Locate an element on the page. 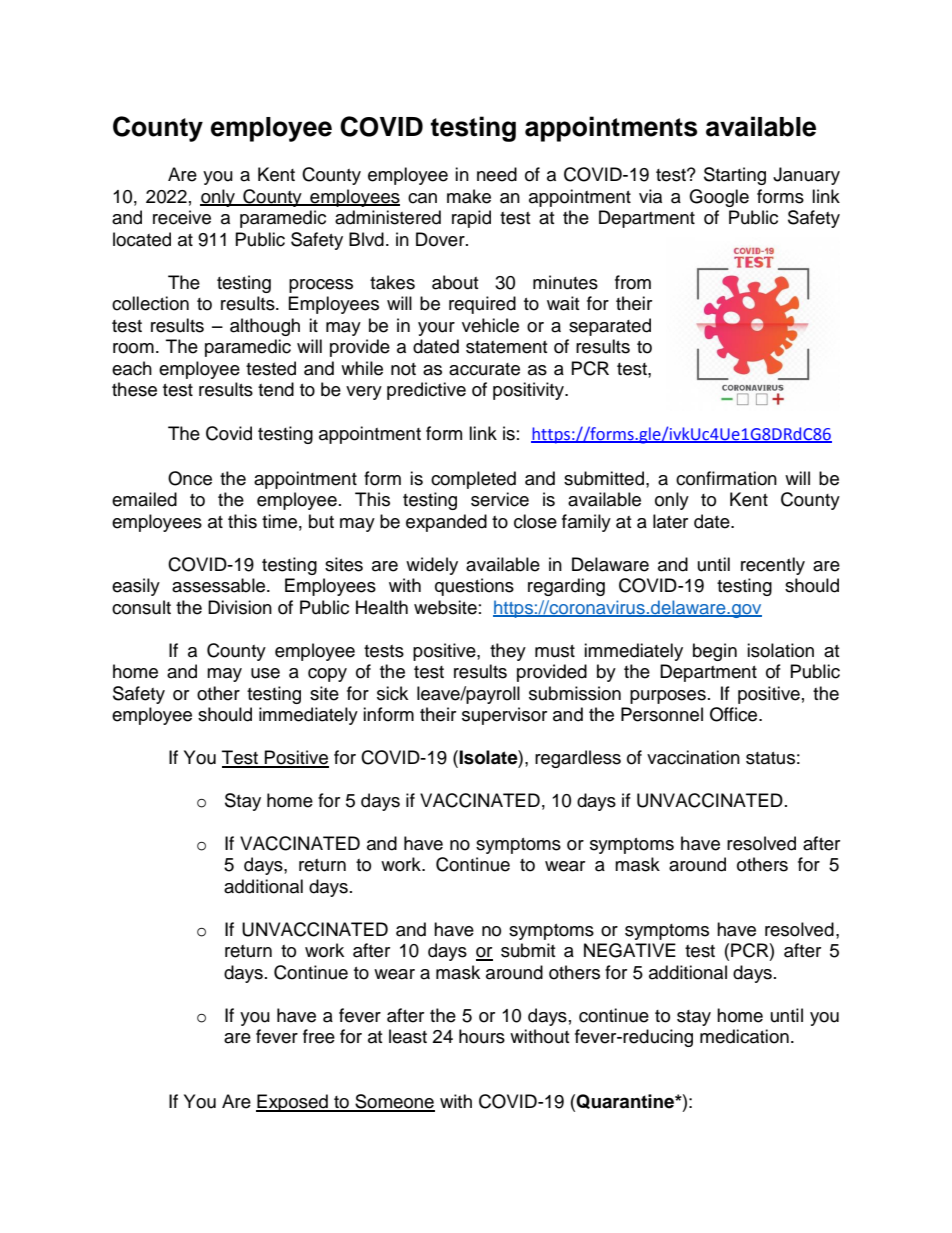 The image size is (952, 1233). Google is located at coordinates (719, 198).
